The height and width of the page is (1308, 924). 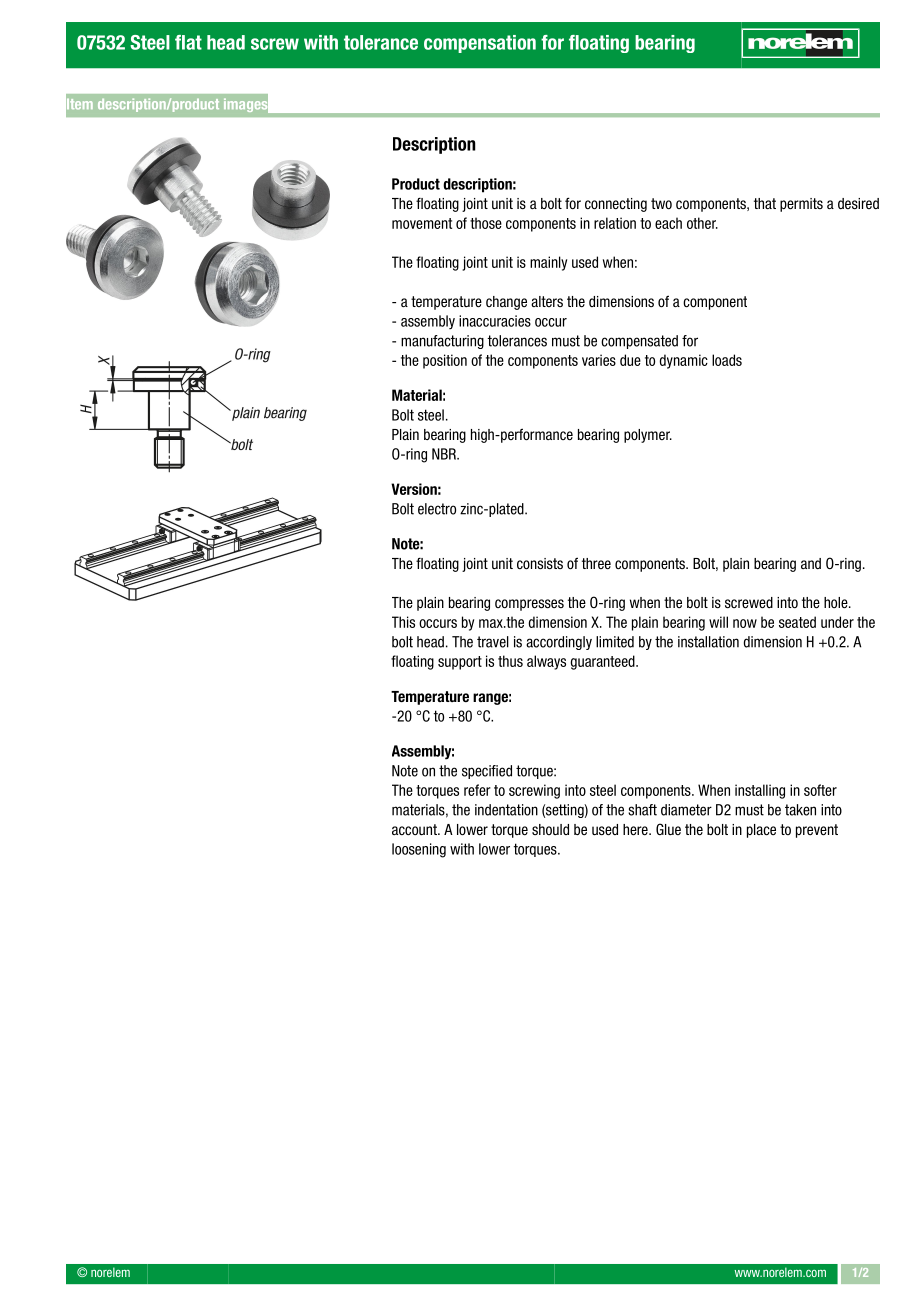 What do you see at coordinates (445, 454) in the page?
I see `NBR` at bounding box center [445, 454].
